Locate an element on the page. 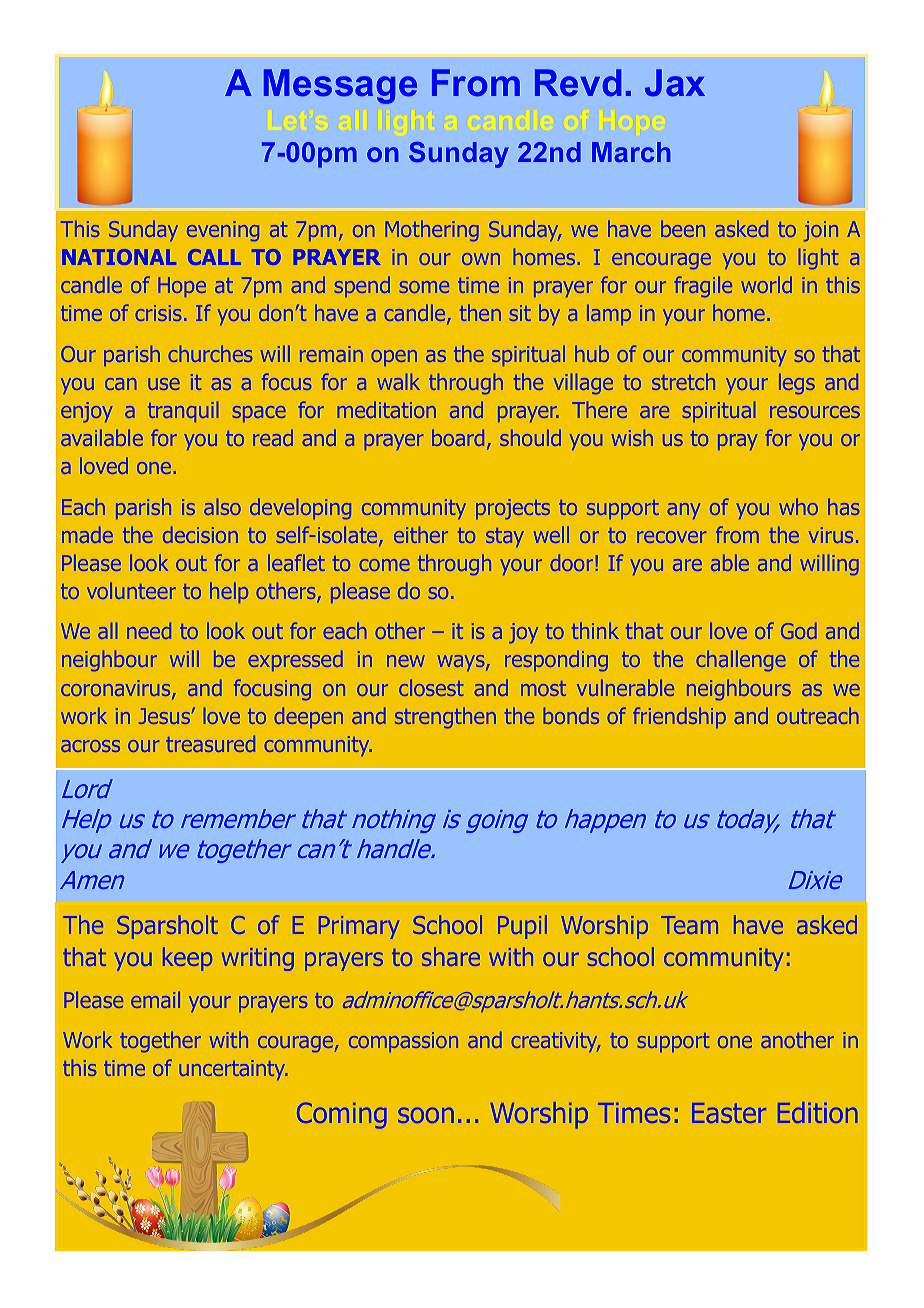  Jax is located at coordinates (675, 83).
